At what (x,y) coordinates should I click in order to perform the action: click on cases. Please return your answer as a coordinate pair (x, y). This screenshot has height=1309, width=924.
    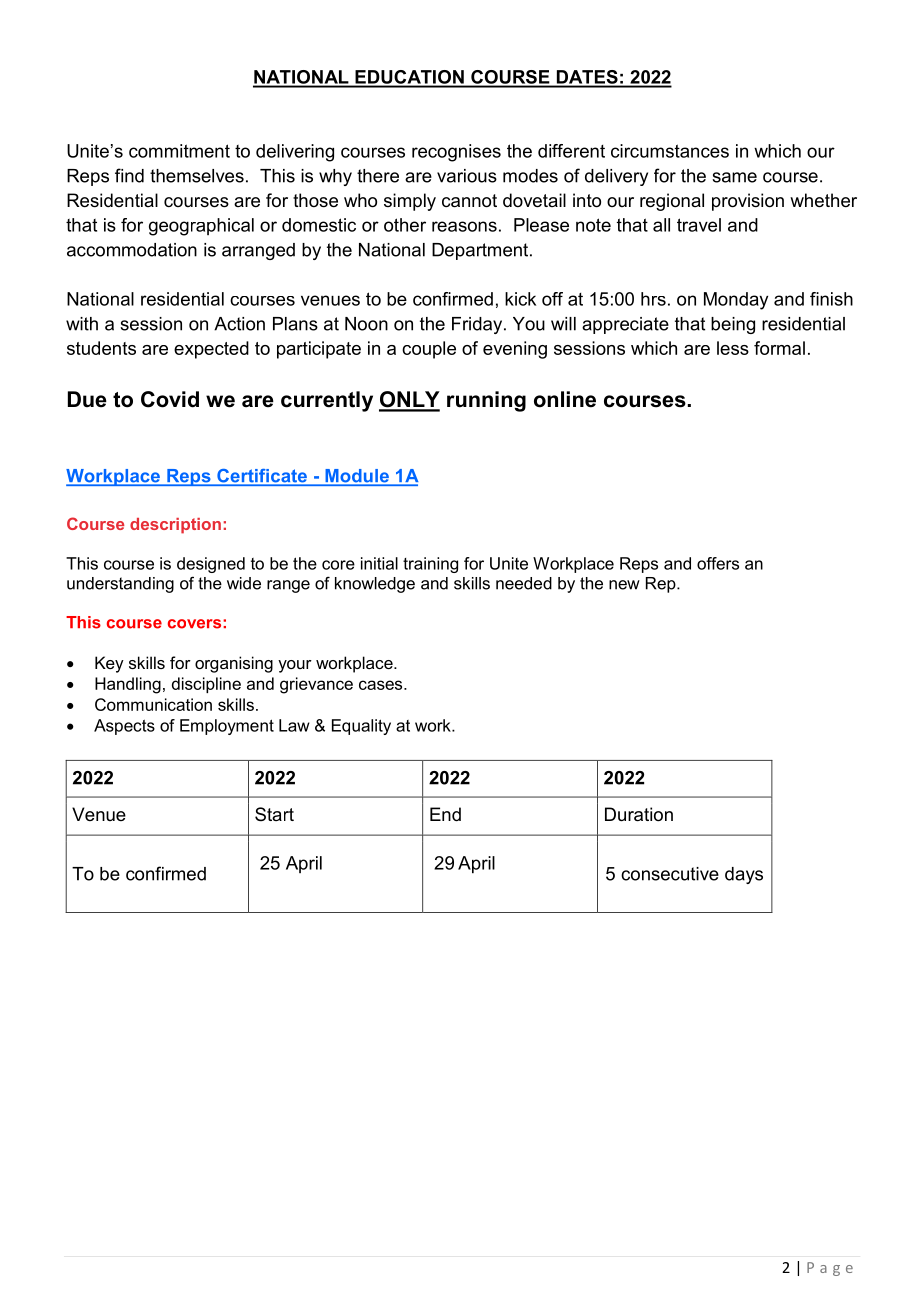
    Looking at the image, I should click on (382, 685).
